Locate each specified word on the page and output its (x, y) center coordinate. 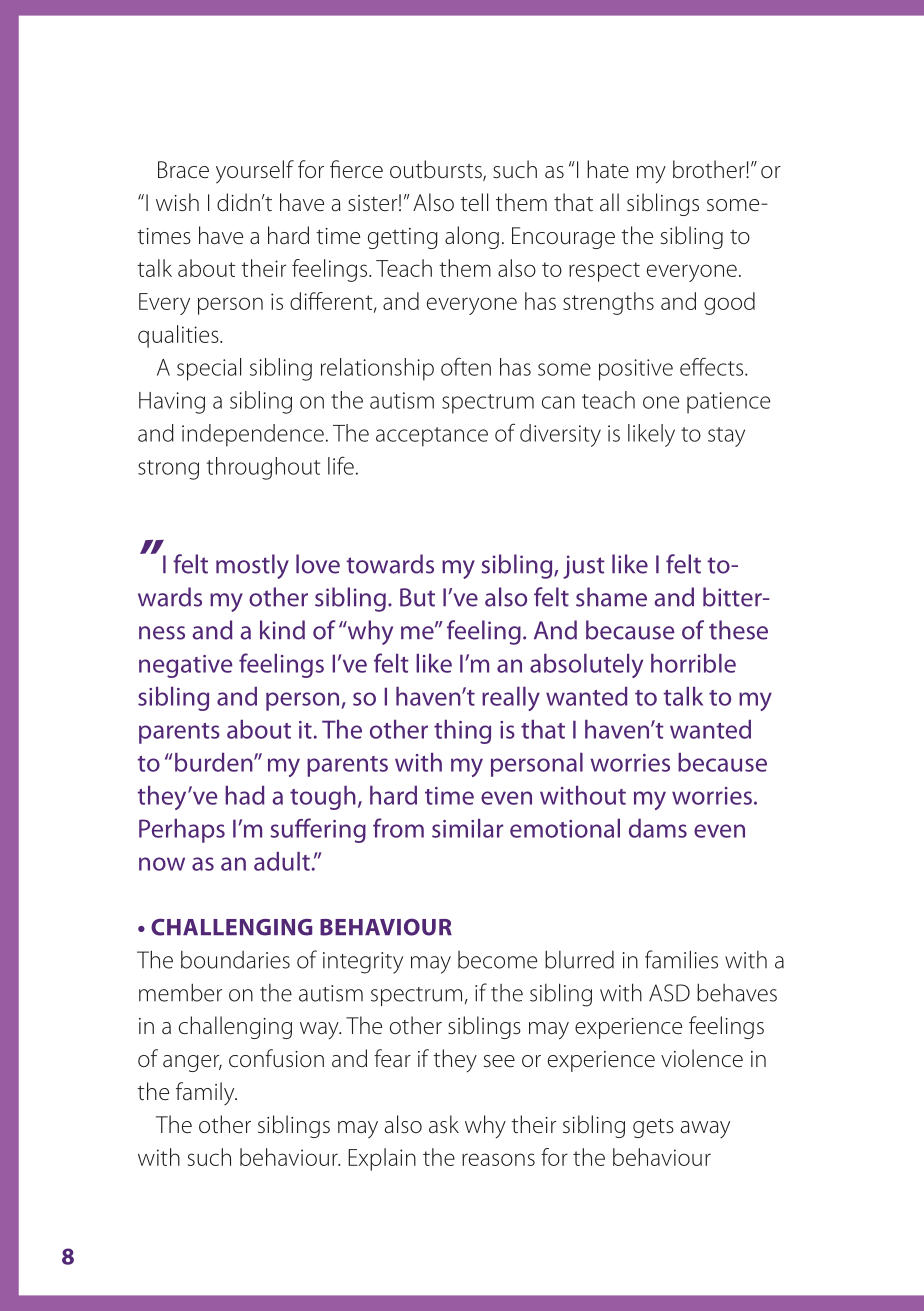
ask (444, 1124)
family (206, 1093)
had (244, 795)
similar (467, 828)
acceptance (432, 437)
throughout (263, 468)
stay (726, 437)
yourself (255, 172)
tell (474, 202)
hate (608, 169)
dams (658, 828)
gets (653, 1128)
